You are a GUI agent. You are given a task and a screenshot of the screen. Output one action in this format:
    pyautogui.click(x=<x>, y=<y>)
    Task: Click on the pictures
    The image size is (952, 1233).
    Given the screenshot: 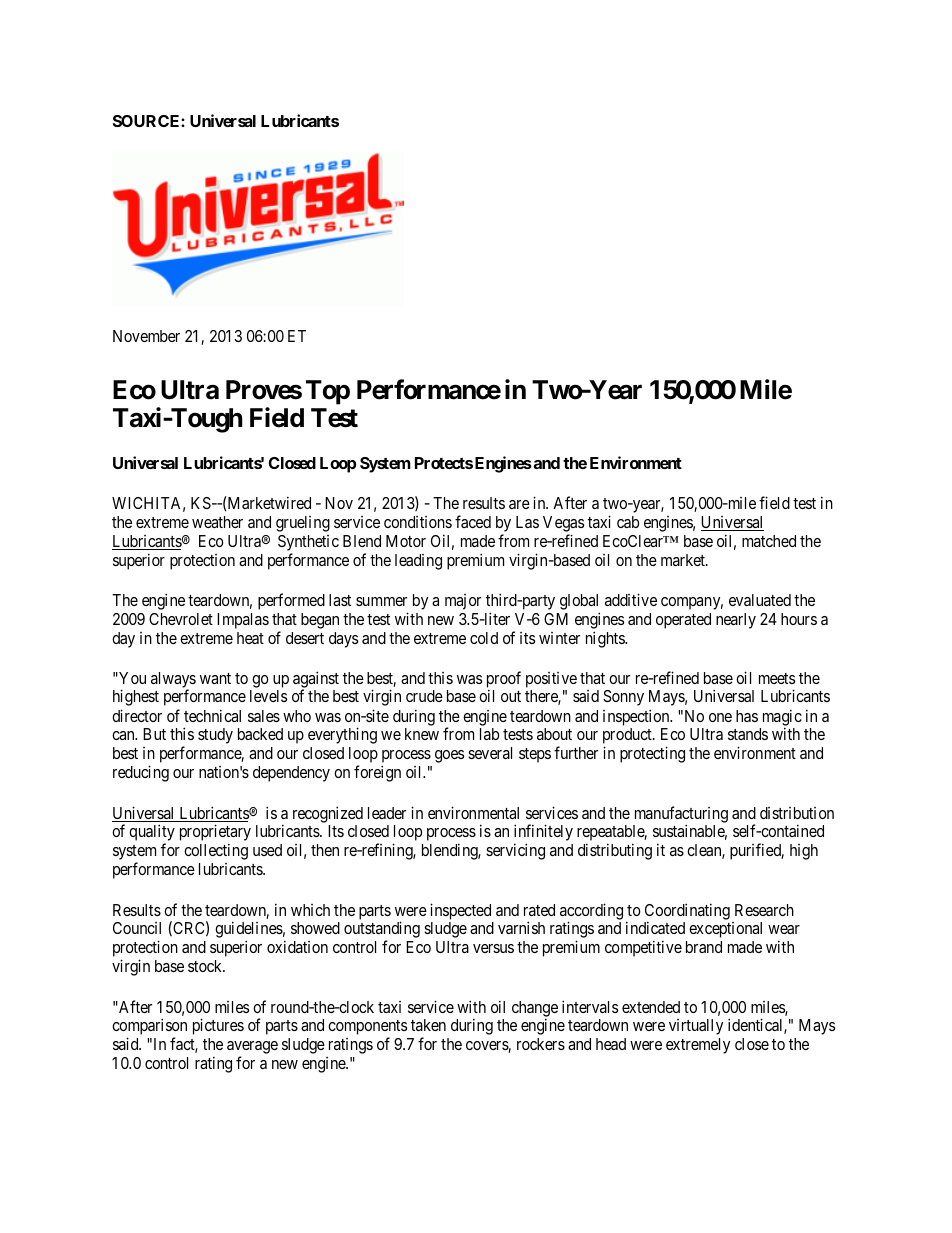 What is the action you would take?
    pyautogui.click(x=218, y=1026)
